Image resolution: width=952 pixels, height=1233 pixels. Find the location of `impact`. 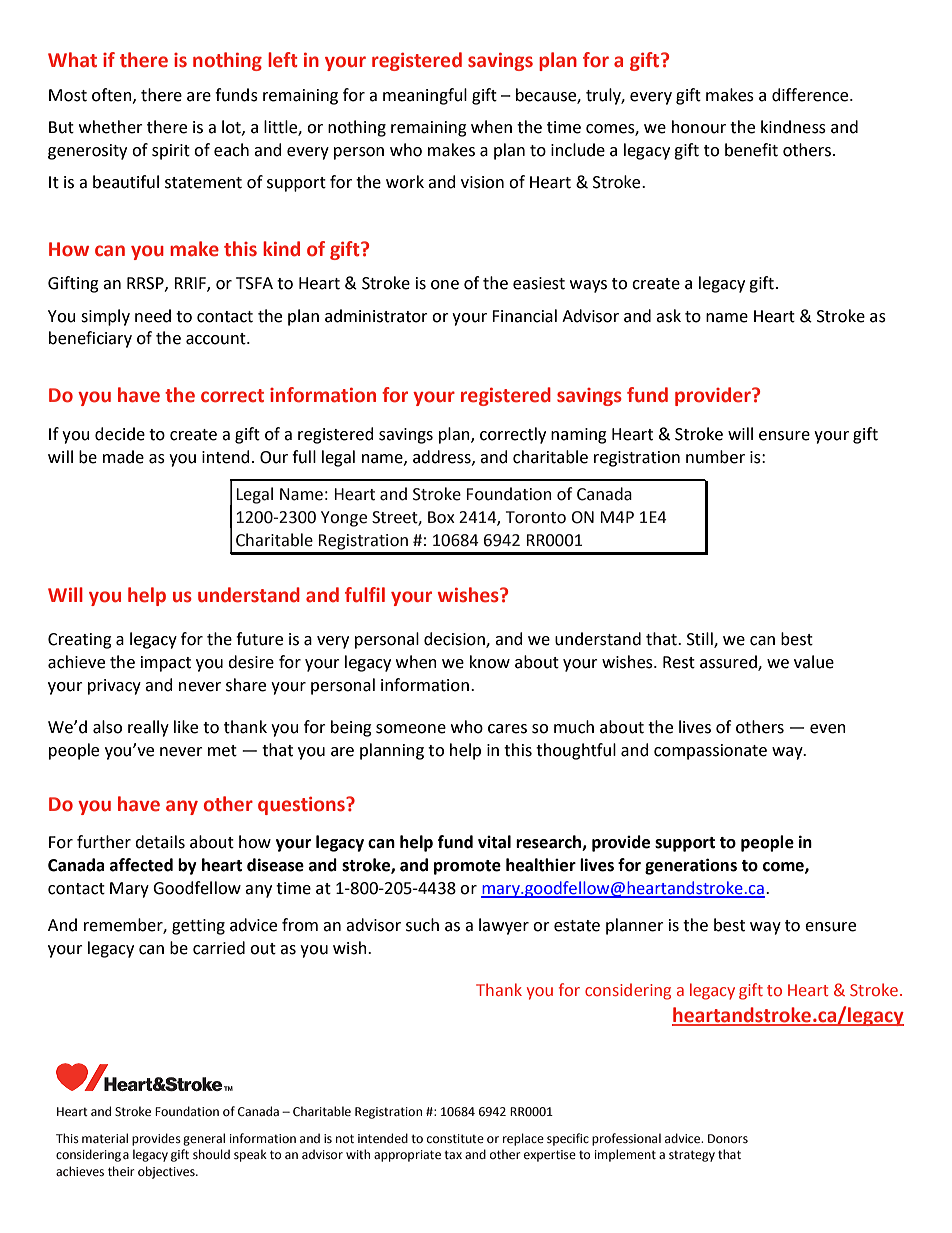

impact is located at coordinates (166, 664).
